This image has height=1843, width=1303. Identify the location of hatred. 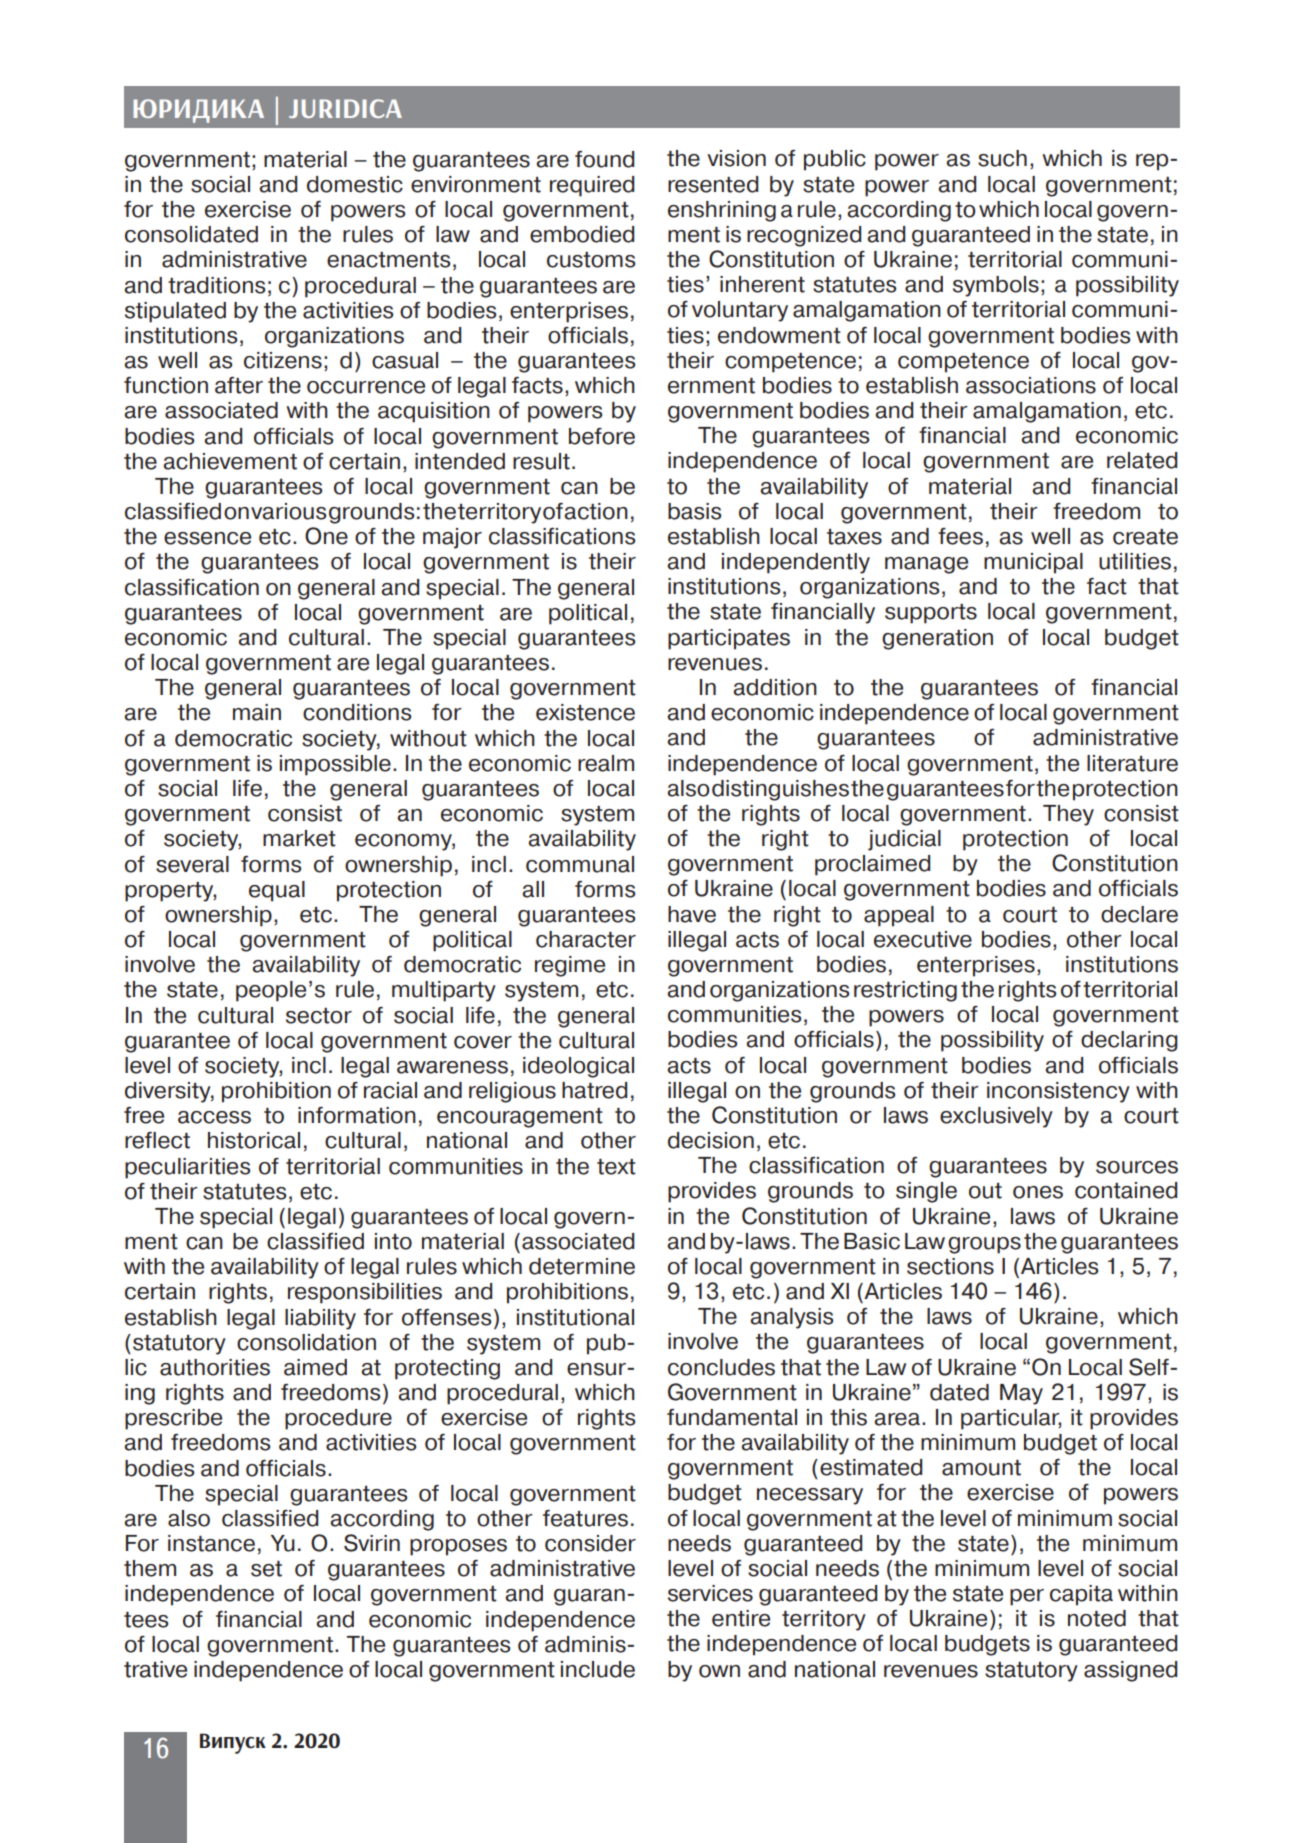
(594, 1090).
